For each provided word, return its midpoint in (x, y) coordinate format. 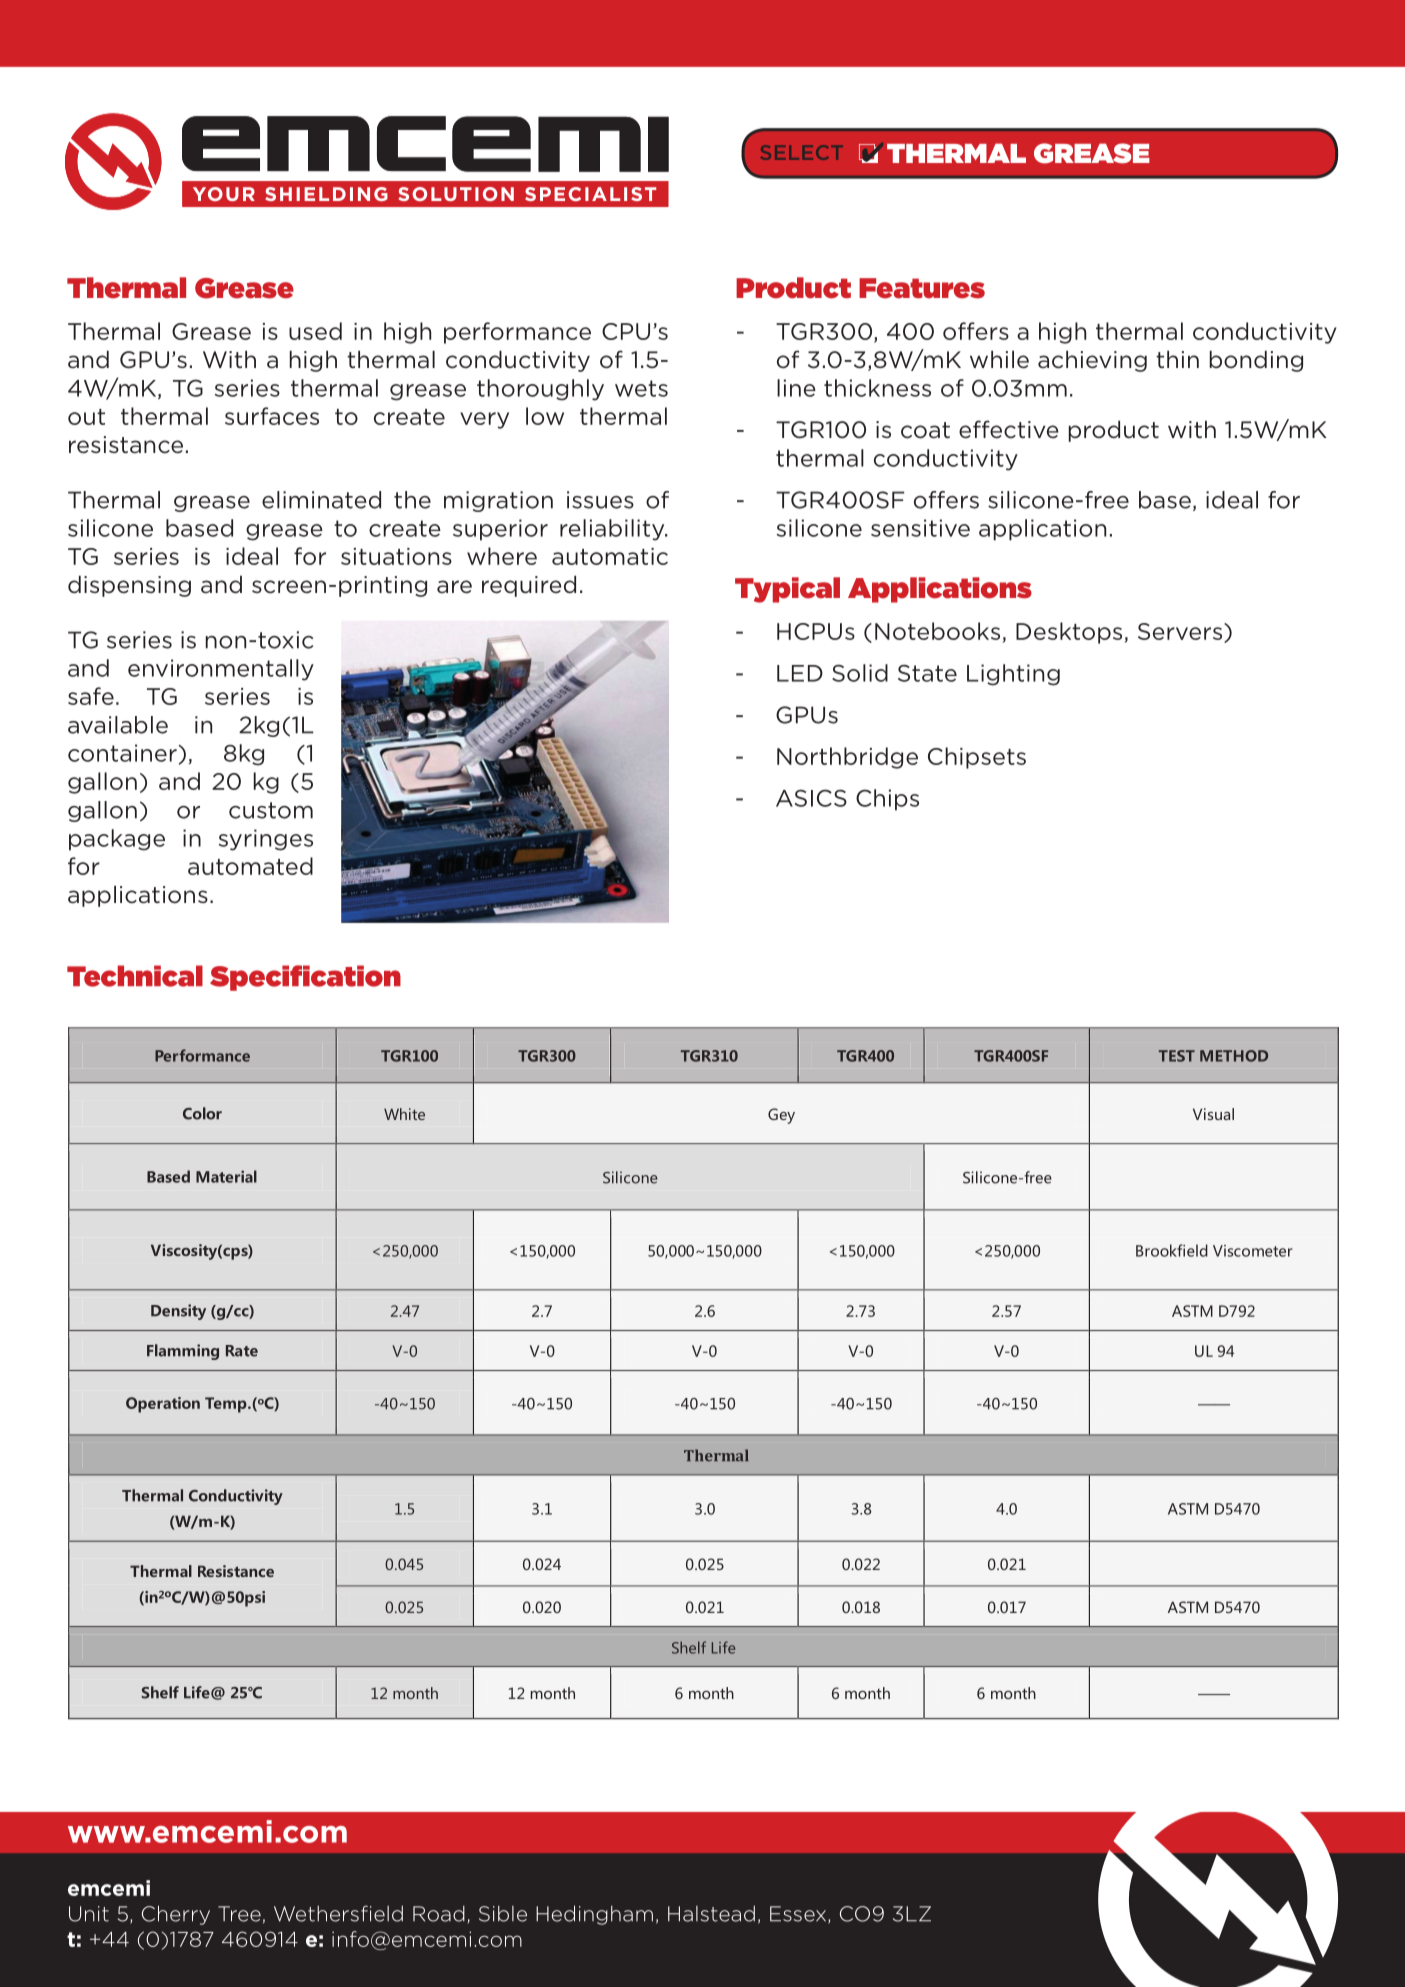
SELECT (802, 152)
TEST (1177, 1056)
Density (178, 1312)
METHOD (1234, 1056)
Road (439, 1914)
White (404, 1114)
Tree (239, 1914)
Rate (242, 1351)
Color (202, 1113)
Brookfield (1172, 1250)
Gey (781, 1116)
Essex (799, 1915)
